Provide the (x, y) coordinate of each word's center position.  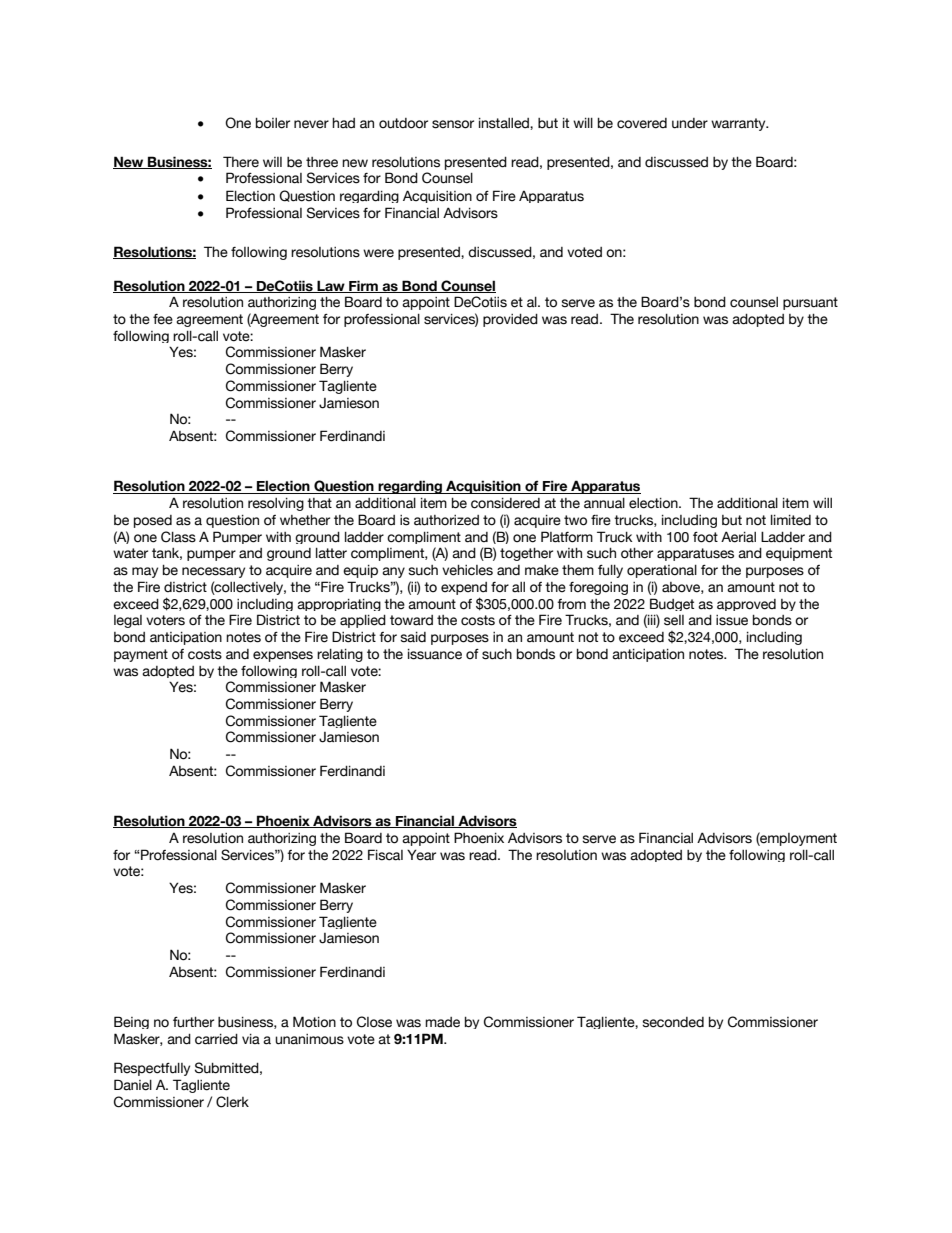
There (241, 162)
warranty (739, 124)
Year (421, 855)
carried (216, 1039)
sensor (453, 124)
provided (510, 320)
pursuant (810, 303)
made (442, 1022)
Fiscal (385, 855)
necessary (213, 572)
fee (163, 319)
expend (464, 588)
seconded (673, 1022)
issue (732, 620)
